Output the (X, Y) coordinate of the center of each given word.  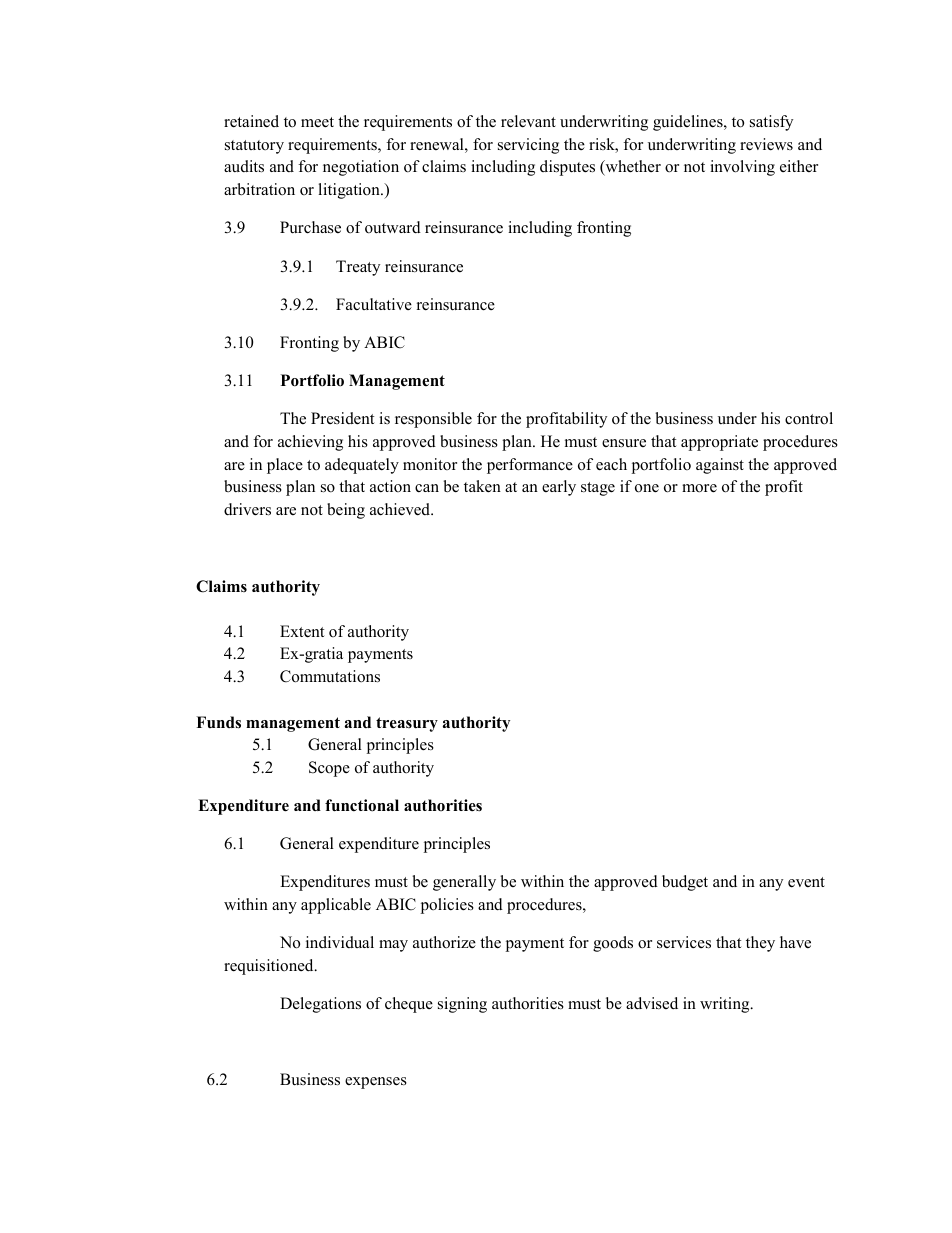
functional (362, 805)
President (343, 418)
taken (482, 486)
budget (685, 883)
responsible (433, 420)
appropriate (719, 443)
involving (742, 168)
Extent (302, 631)
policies (447, 906)
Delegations (320, 1005)
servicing (528, 146)
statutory (254, 147)
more (699, 488)
